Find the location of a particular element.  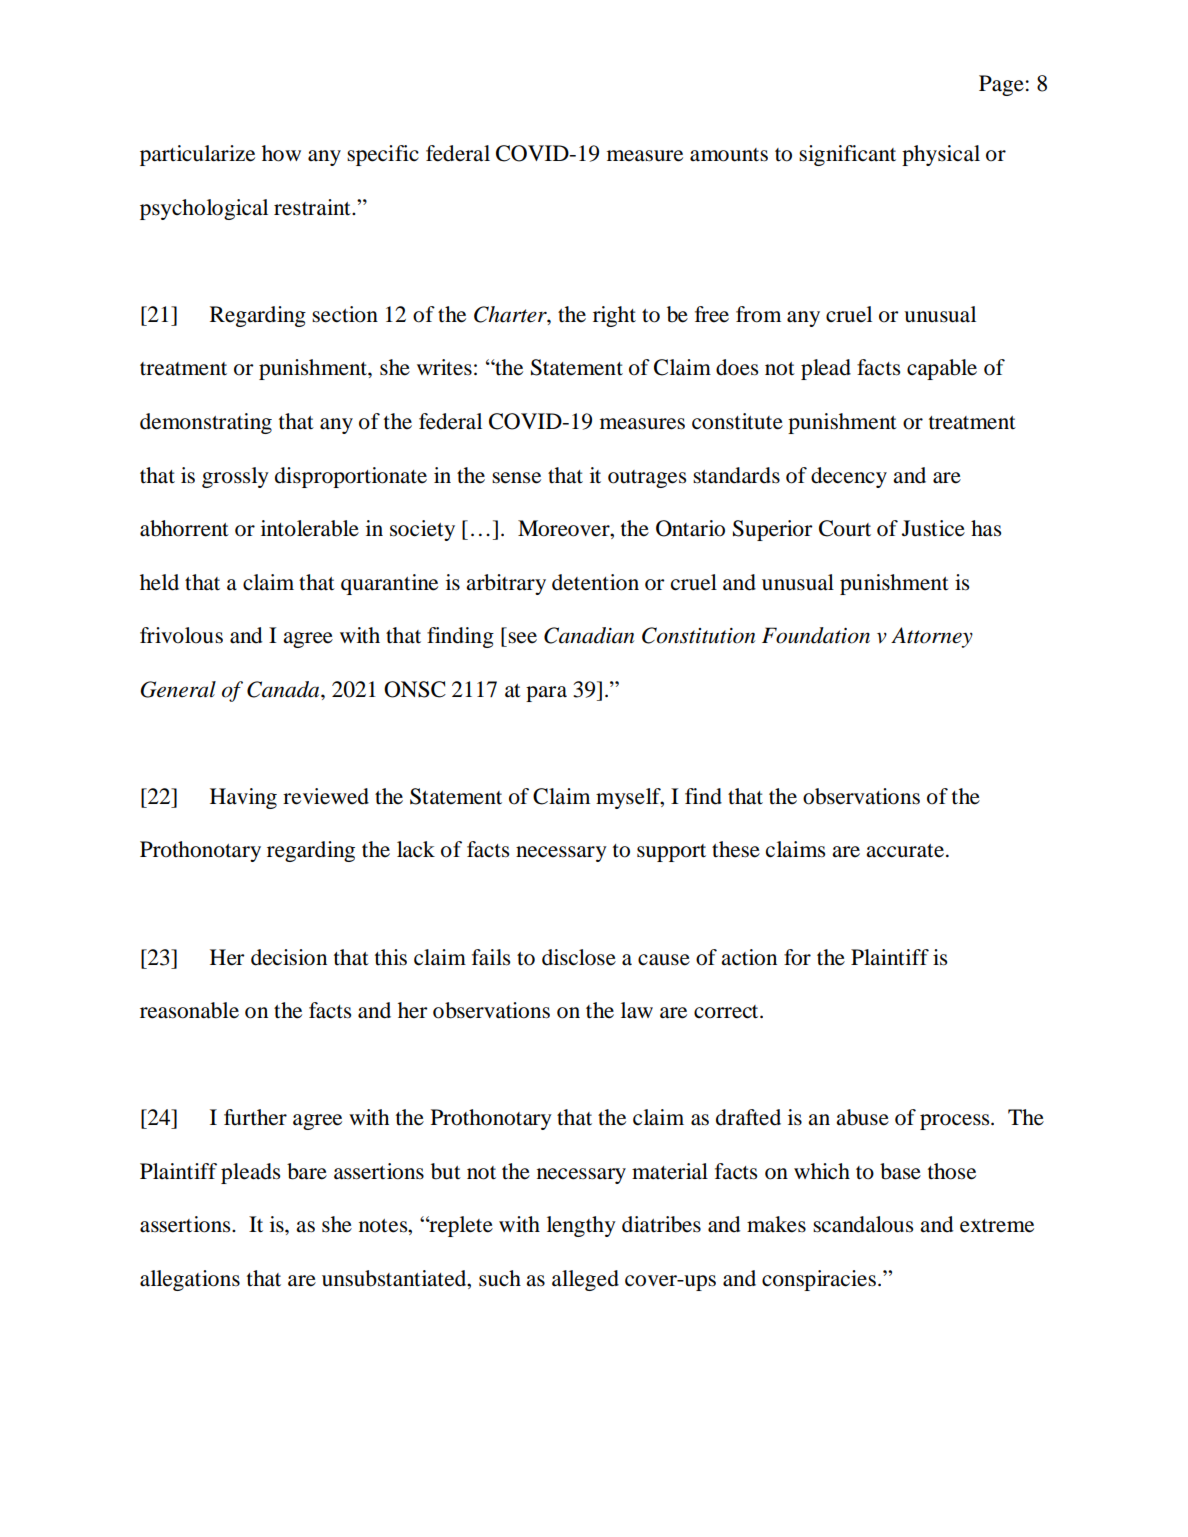

physical is located at coordinates (941, 155).
